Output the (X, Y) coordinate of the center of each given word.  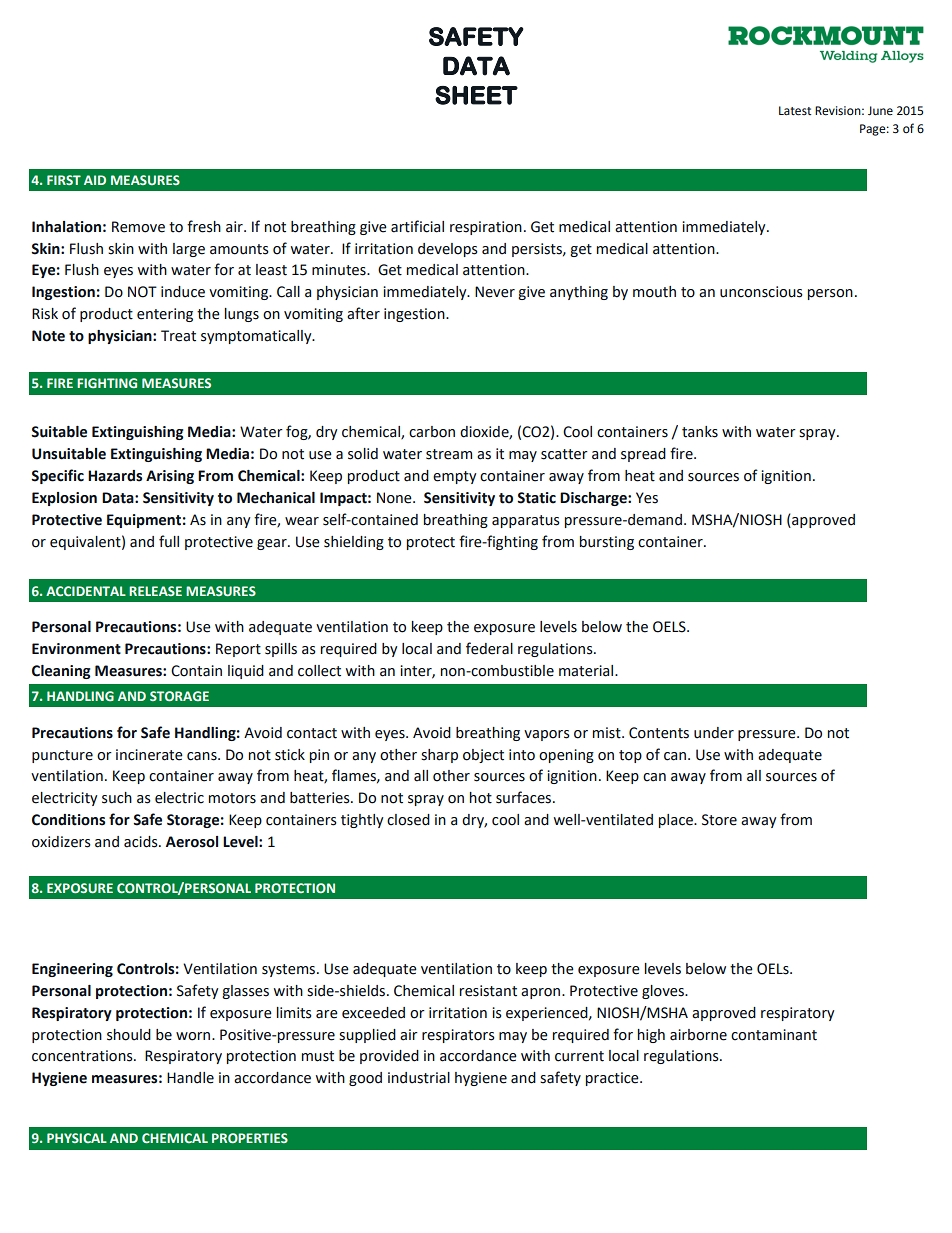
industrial (419, 1078)
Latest (795, 111)
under (714, 733)
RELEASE (155, 591)
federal (489, 648)
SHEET (476, 95)
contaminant (774, 1035)
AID (95, 180)
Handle (190, 1078)
